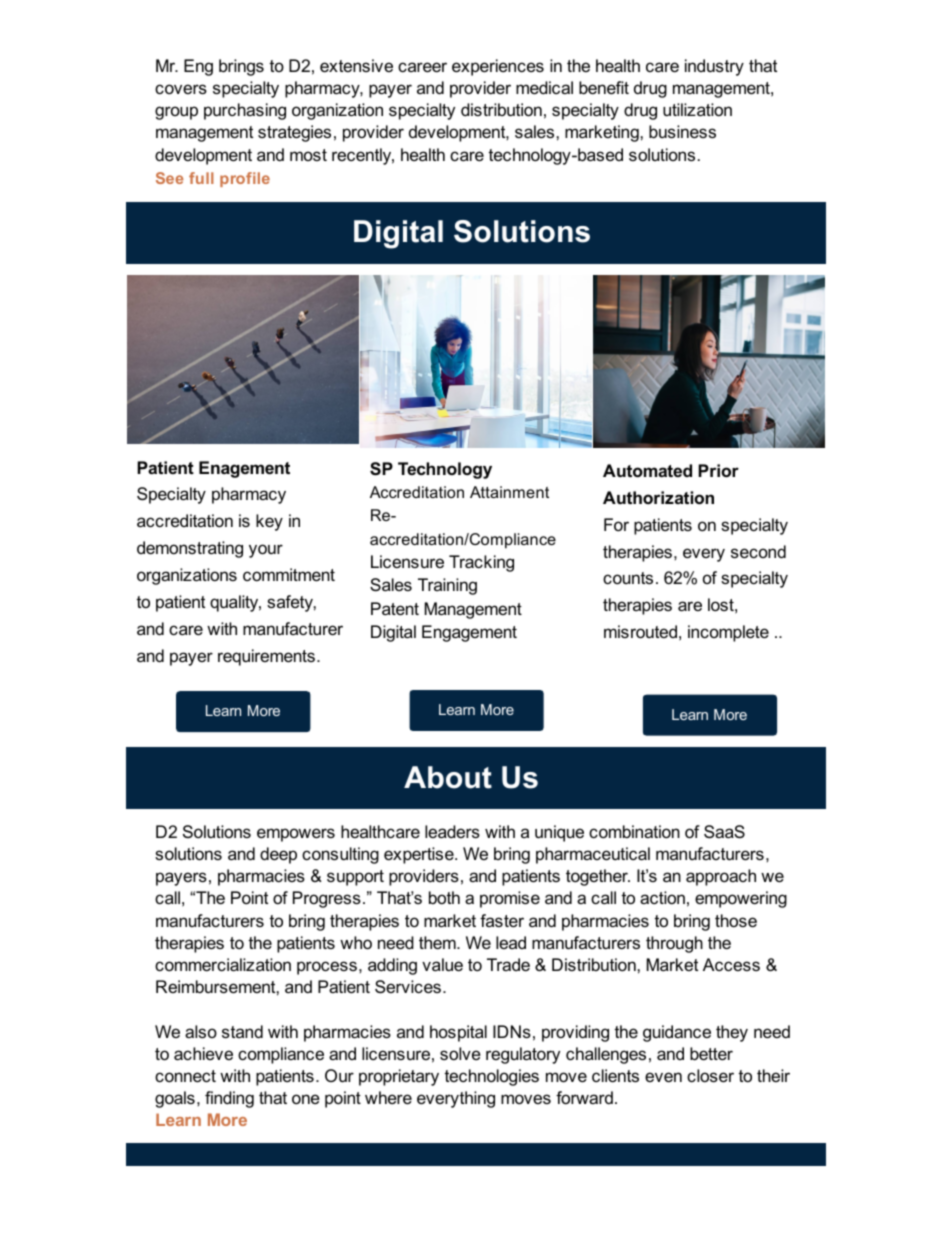 This screenshot has height=1233, width=952. What do you see at coordinates (278, 855) in the screenshot?
I see `deep` at bounding box center [278, 855].
